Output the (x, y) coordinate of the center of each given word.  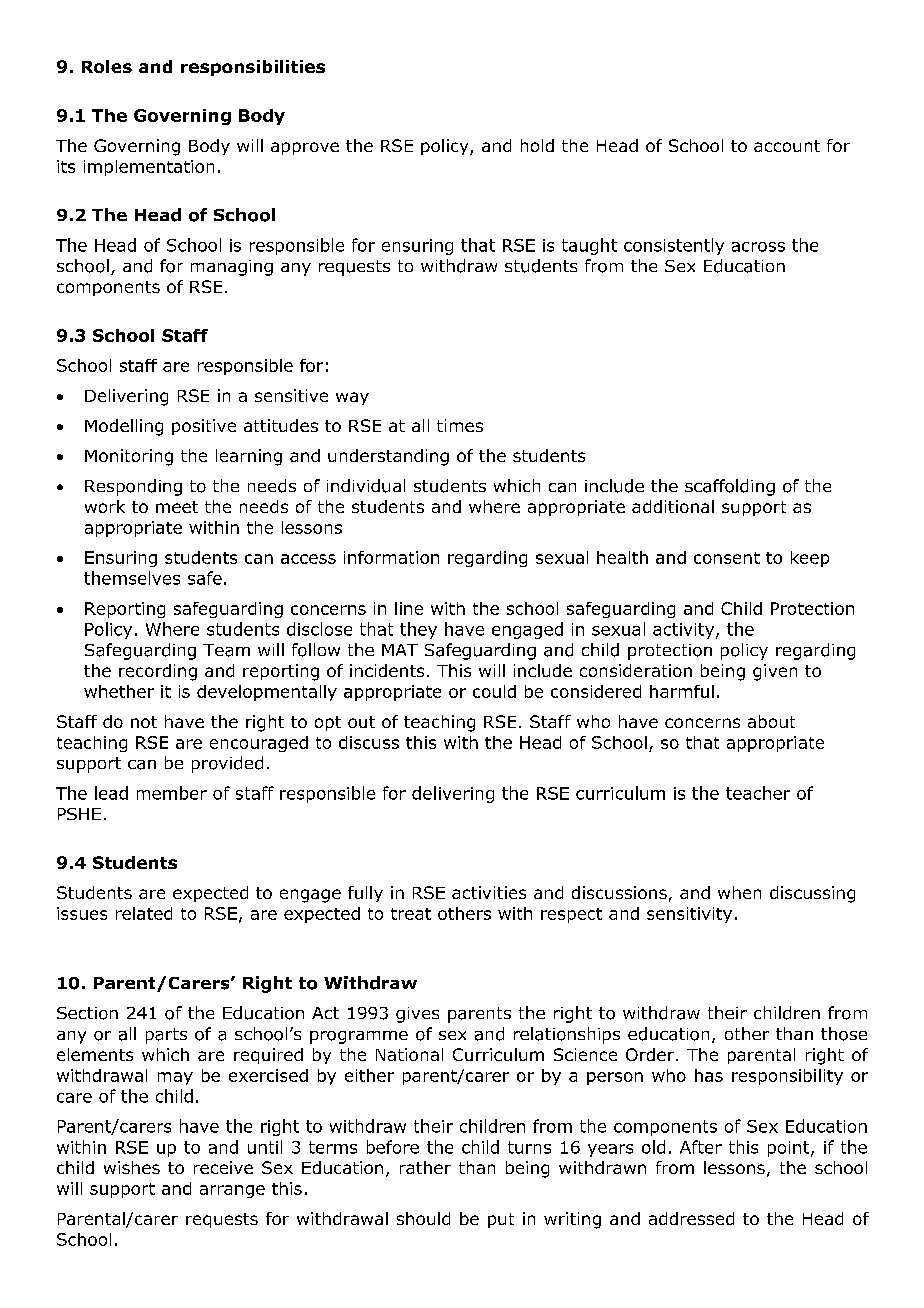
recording (158, 672)
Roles (107, 66)
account (787, 146)
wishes (132, 1167)
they (418, 630)
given (775, 672)
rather (425, 1167)
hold (537, 145)
